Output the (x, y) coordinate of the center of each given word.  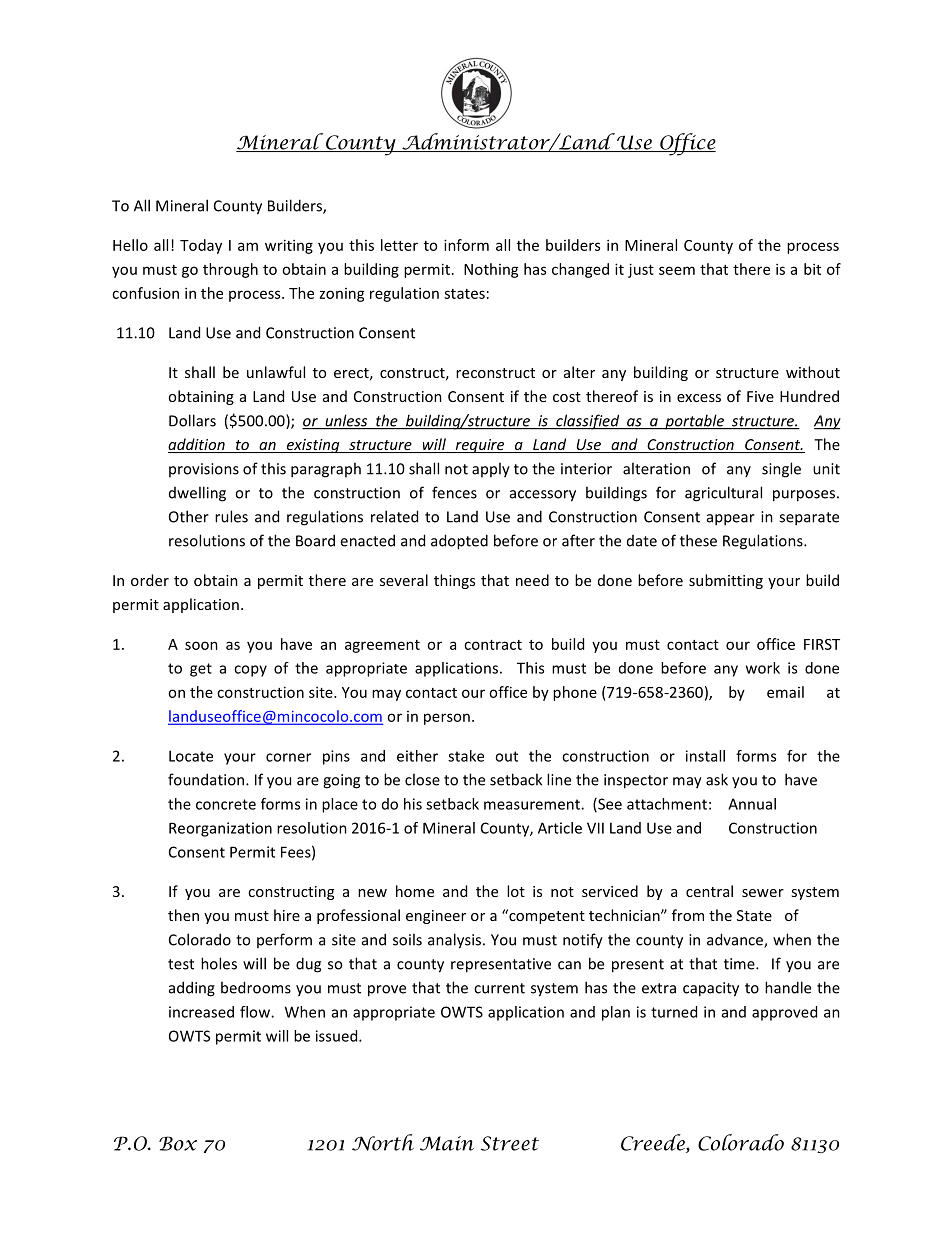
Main (447, 1143)
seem (677, 270)
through (230, 270)
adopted (459, 542)
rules (231, 516)
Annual (752, 804)
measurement (533, 804)
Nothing (491, 270)
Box (178, 1143)
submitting (726, 581)
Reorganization (220, 829)
